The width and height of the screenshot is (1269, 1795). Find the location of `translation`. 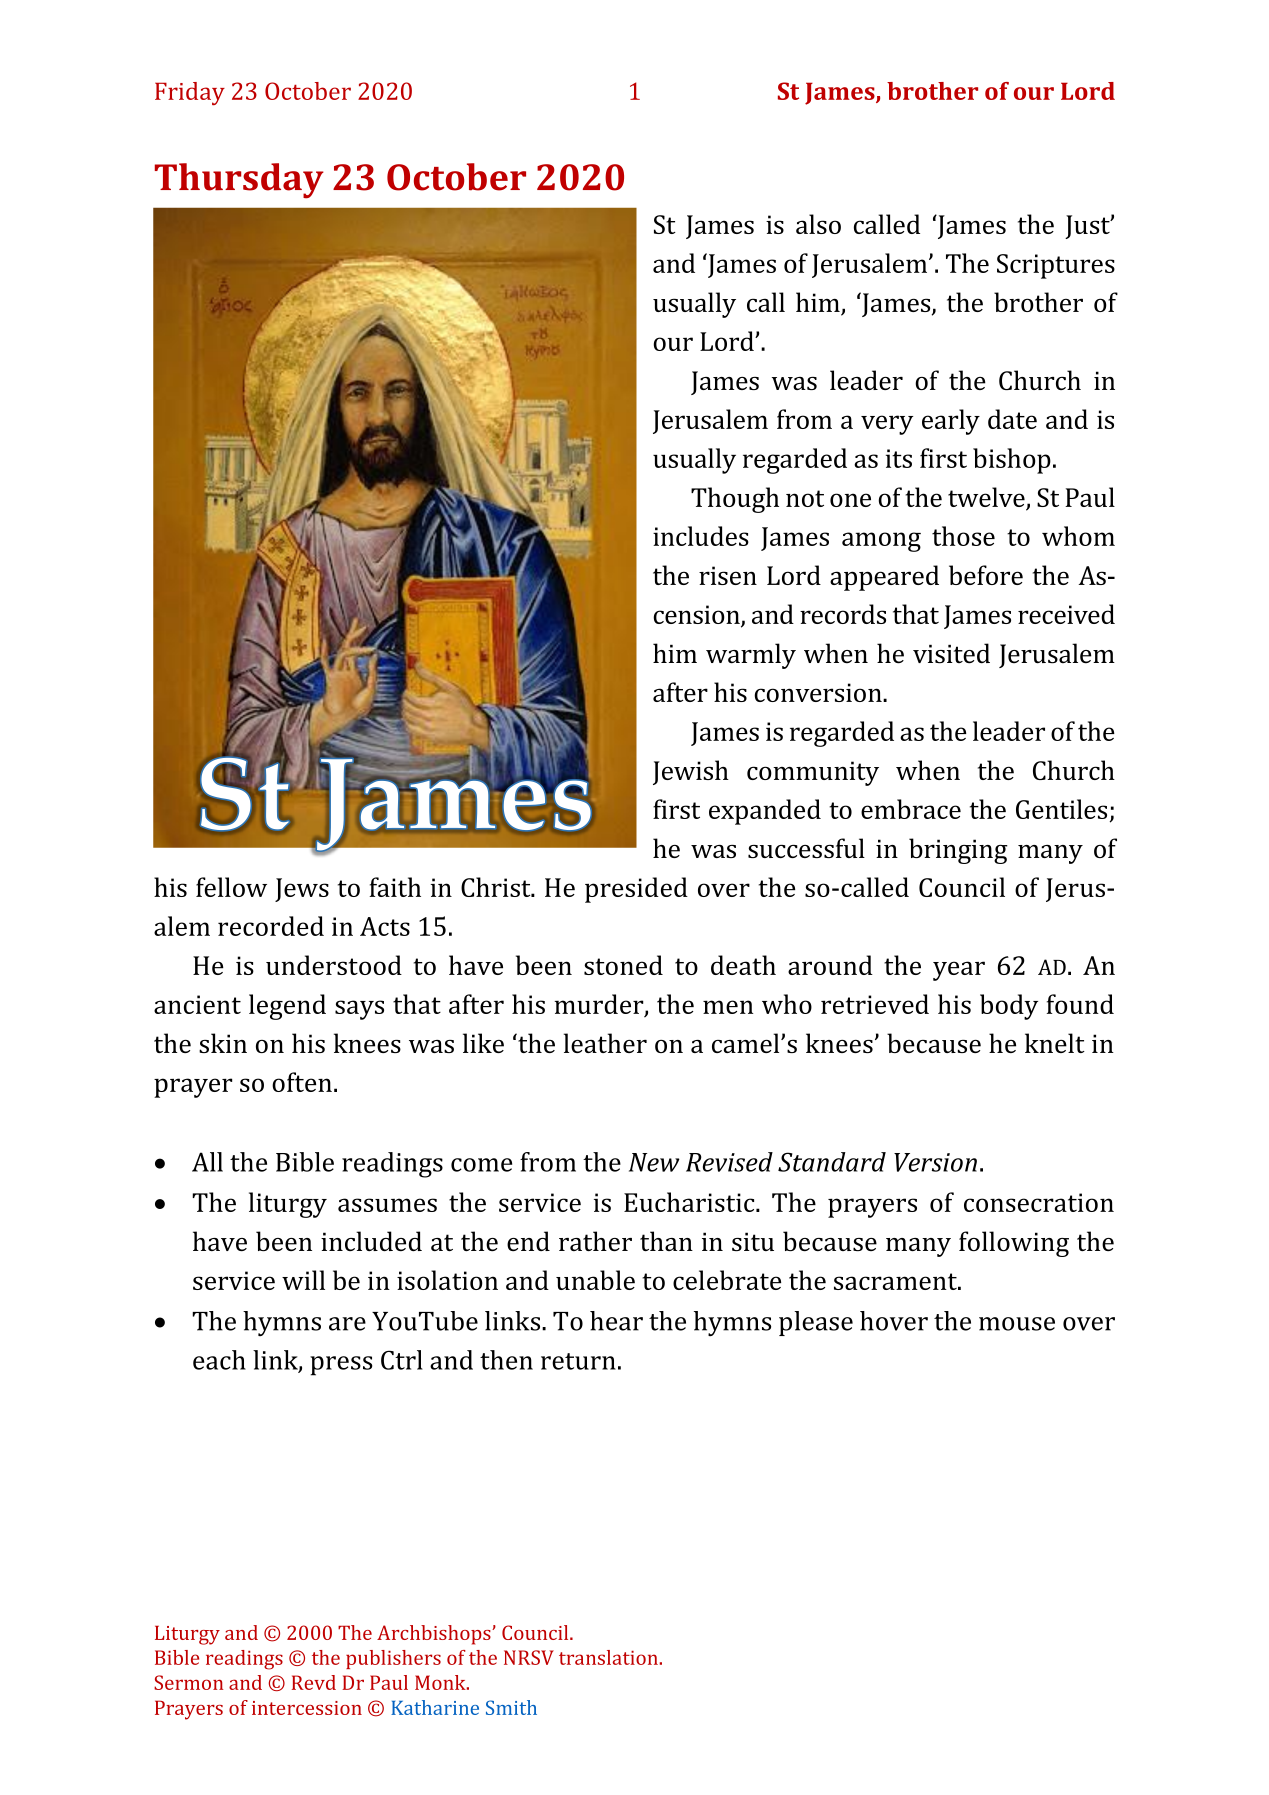

translation is located at coordinates (608, 1657).
